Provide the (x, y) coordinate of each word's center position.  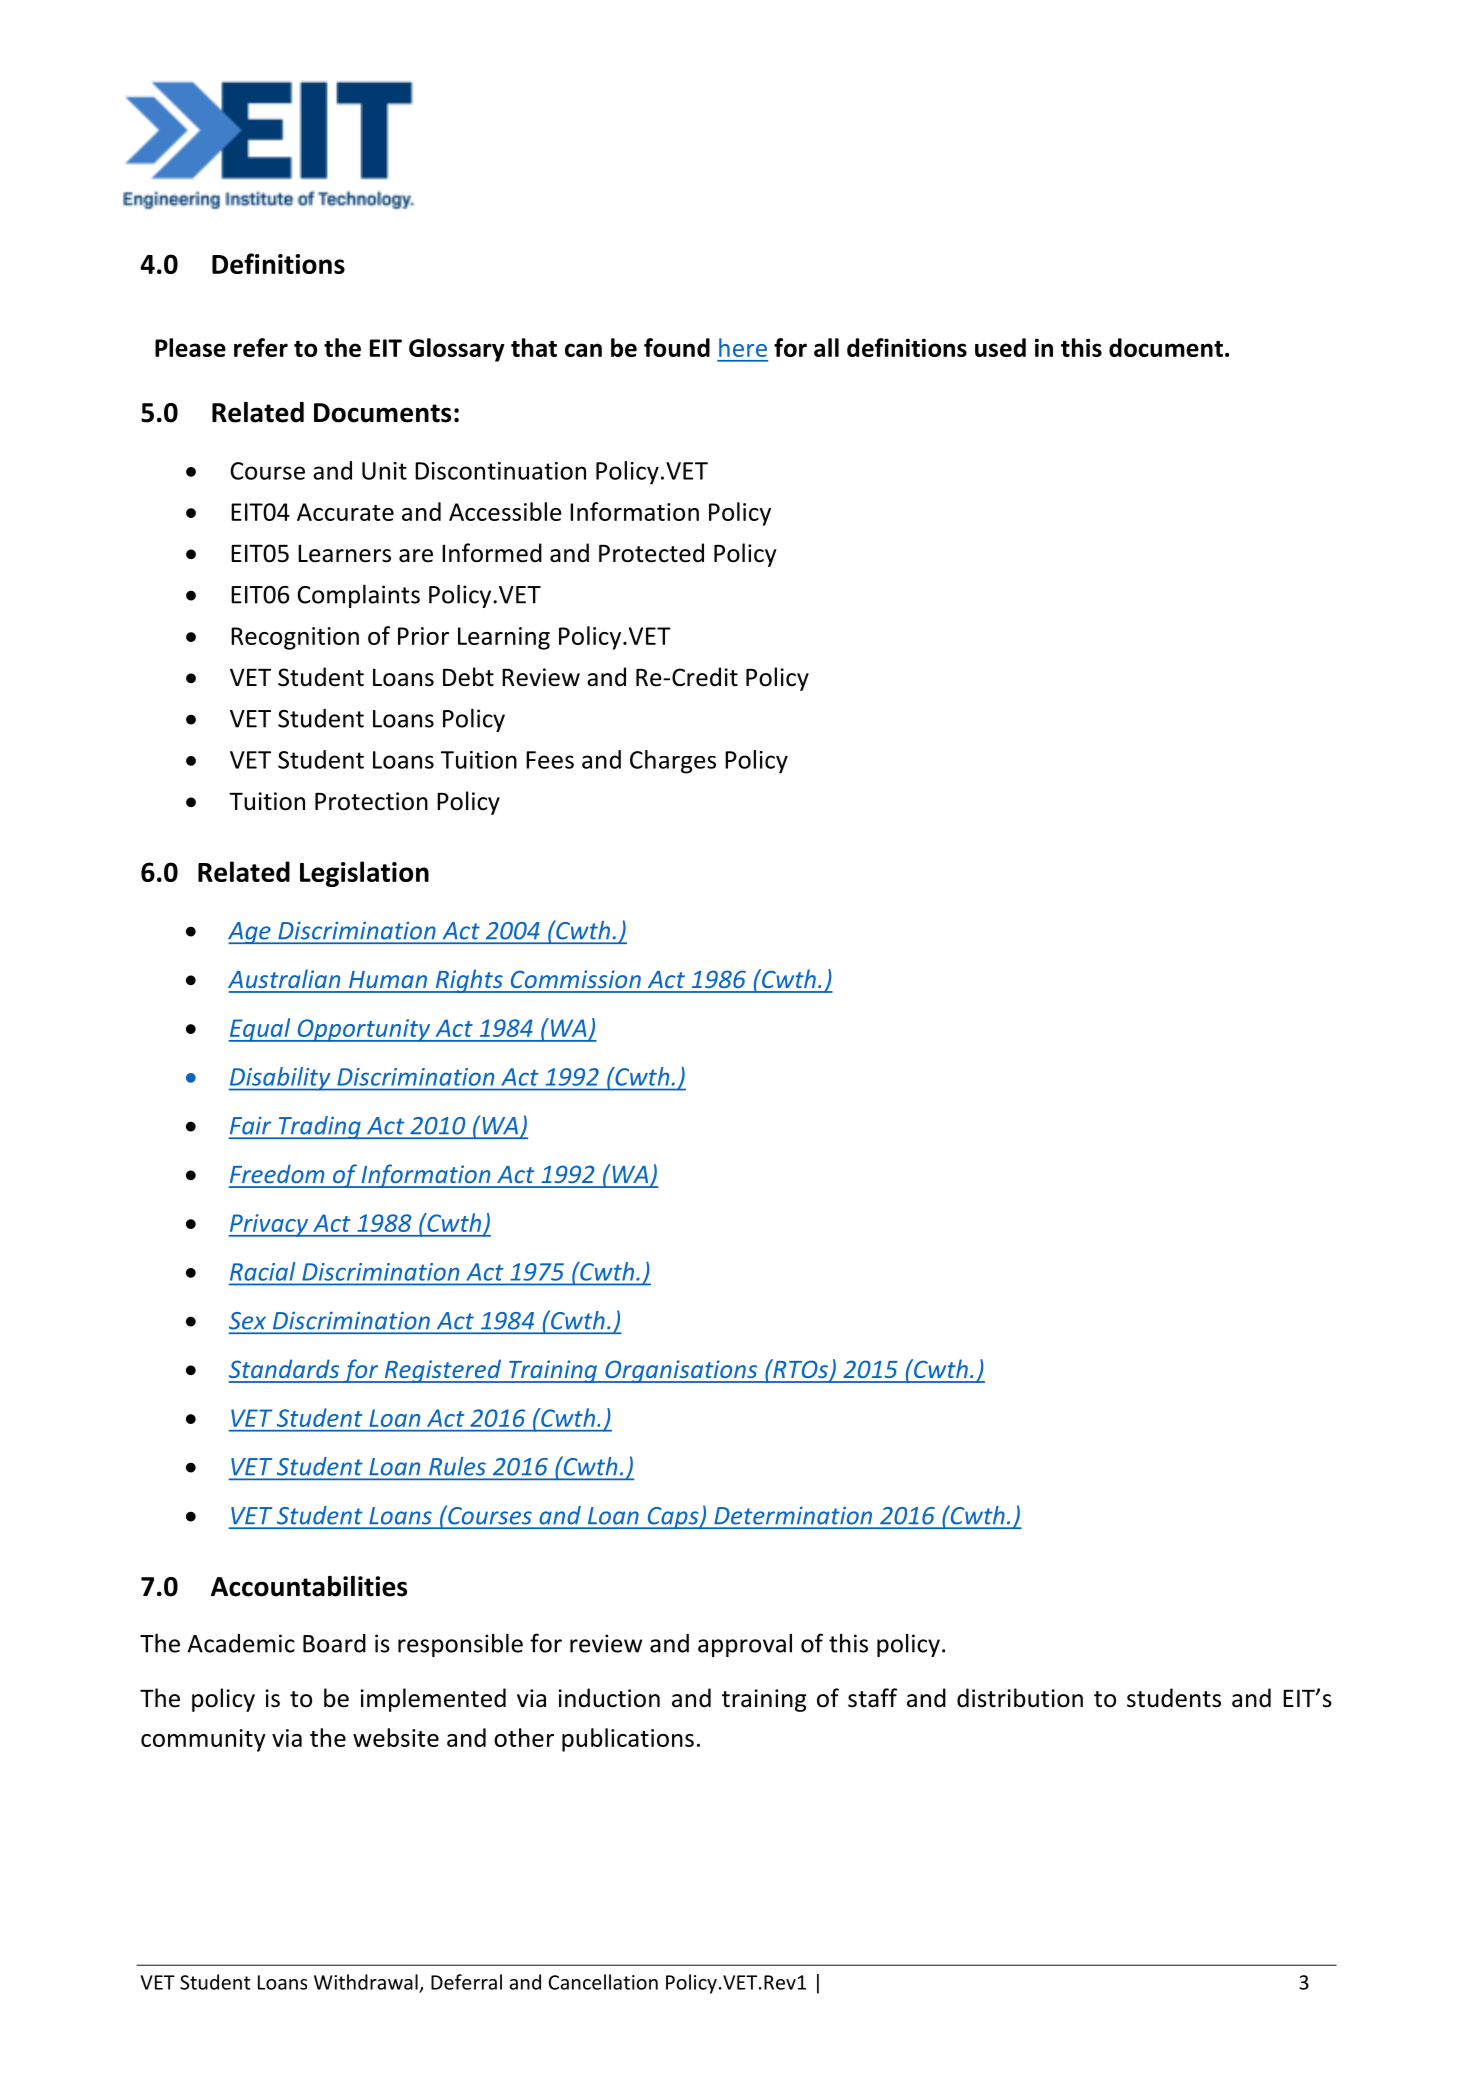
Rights (469, 981)
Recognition (295, 638)
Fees (550, 760)
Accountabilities (309, 1586)
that (534, 347)
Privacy (269, 1225)
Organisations (681, 1371)
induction (609, 1698)
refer (261, 347)
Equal (260, 1030)
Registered (443, 1371)
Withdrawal (366, 1982)
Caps (673, 1518)
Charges (673, 762)
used (1000, 347)
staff (872, 1698)
